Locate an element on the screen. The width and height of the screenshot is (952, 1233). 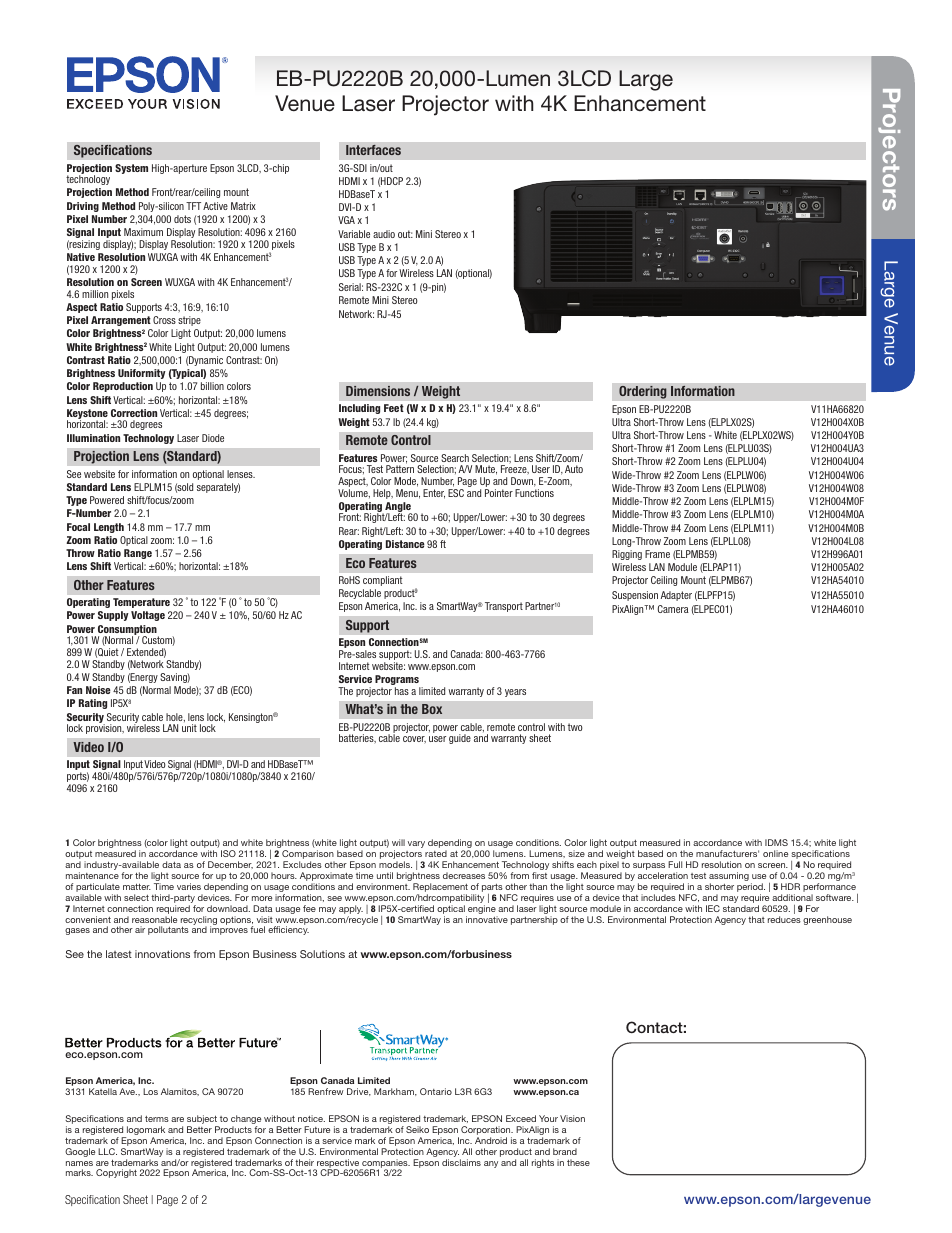
manufacturers is located at coordinates (727, 853).
